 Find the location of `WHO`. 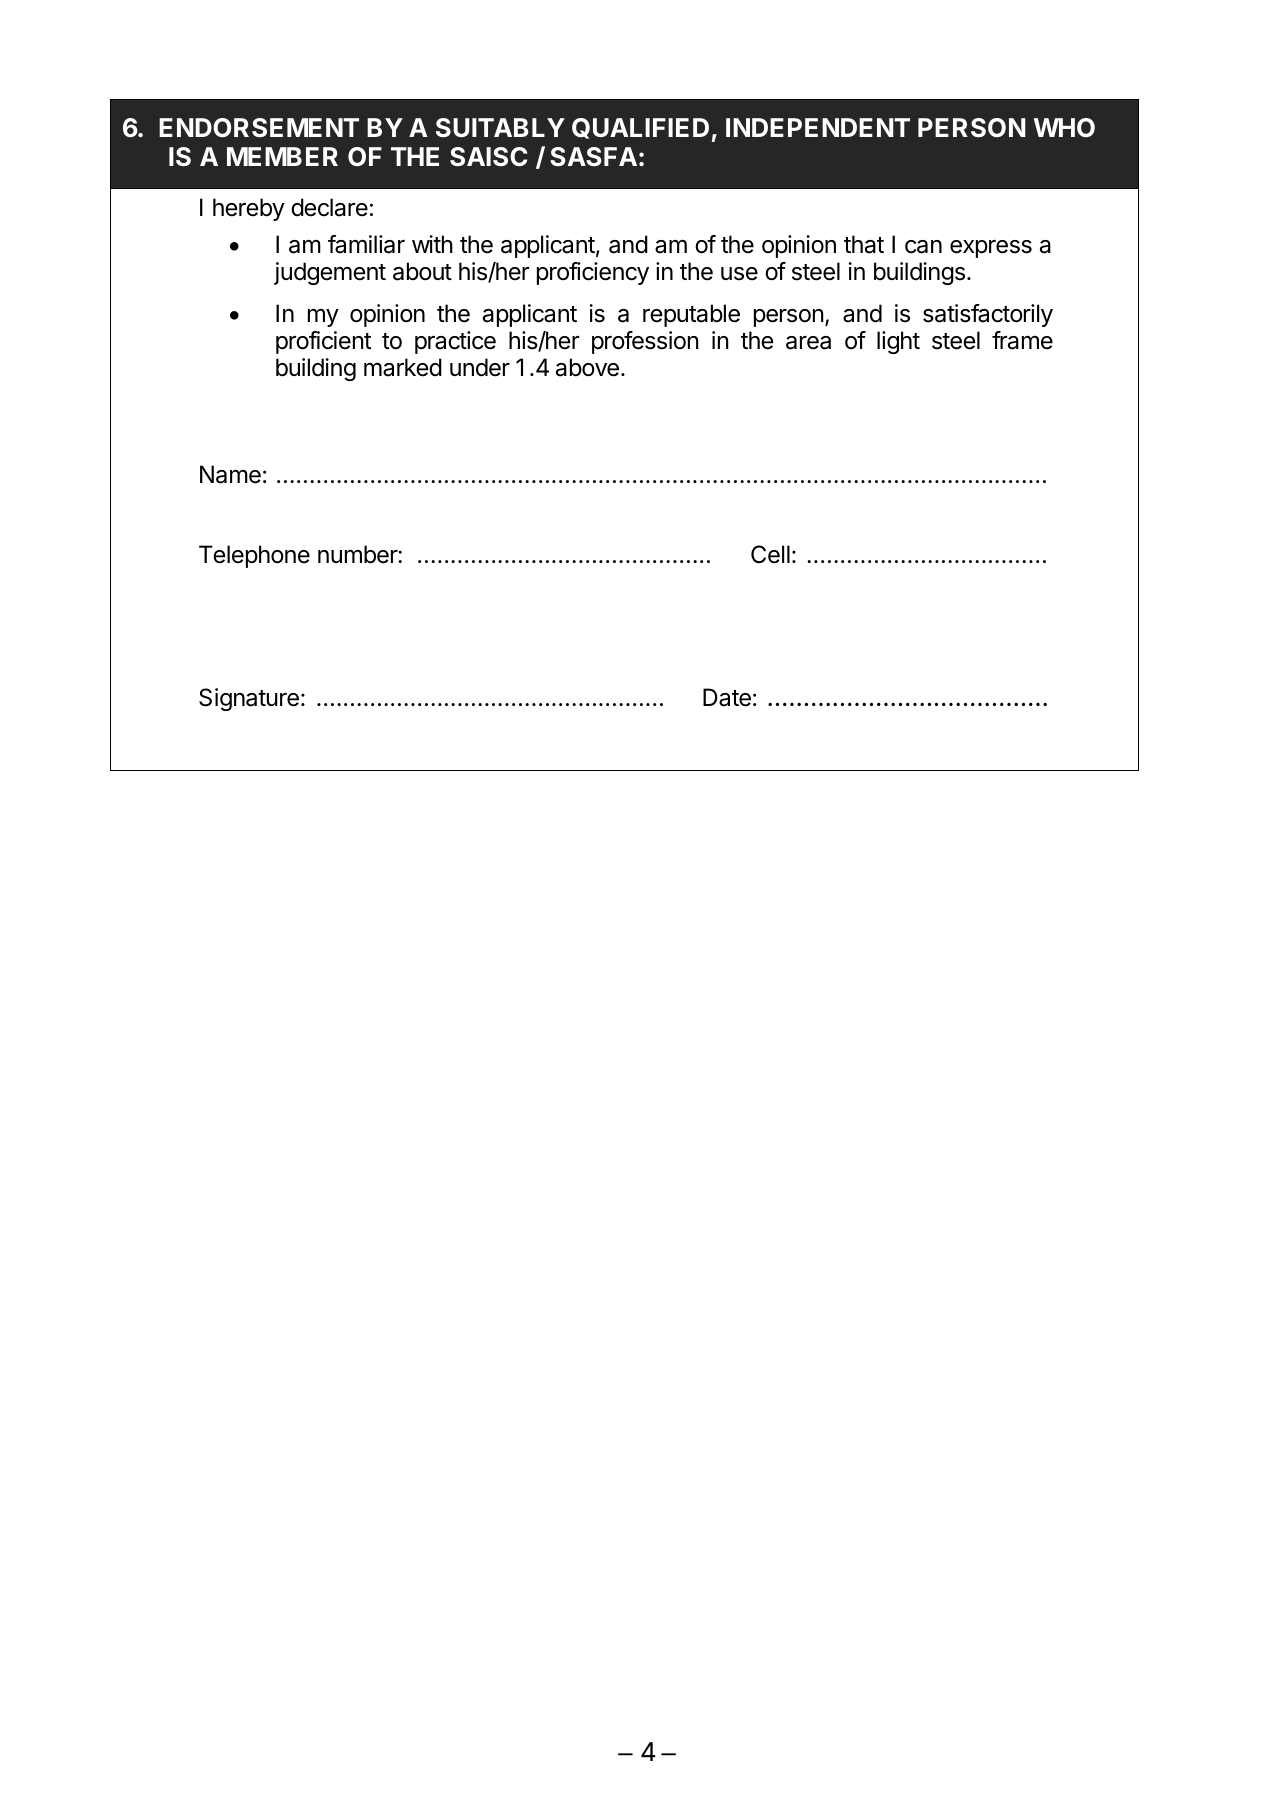

WHO is located at coordinates (1064, 127).
